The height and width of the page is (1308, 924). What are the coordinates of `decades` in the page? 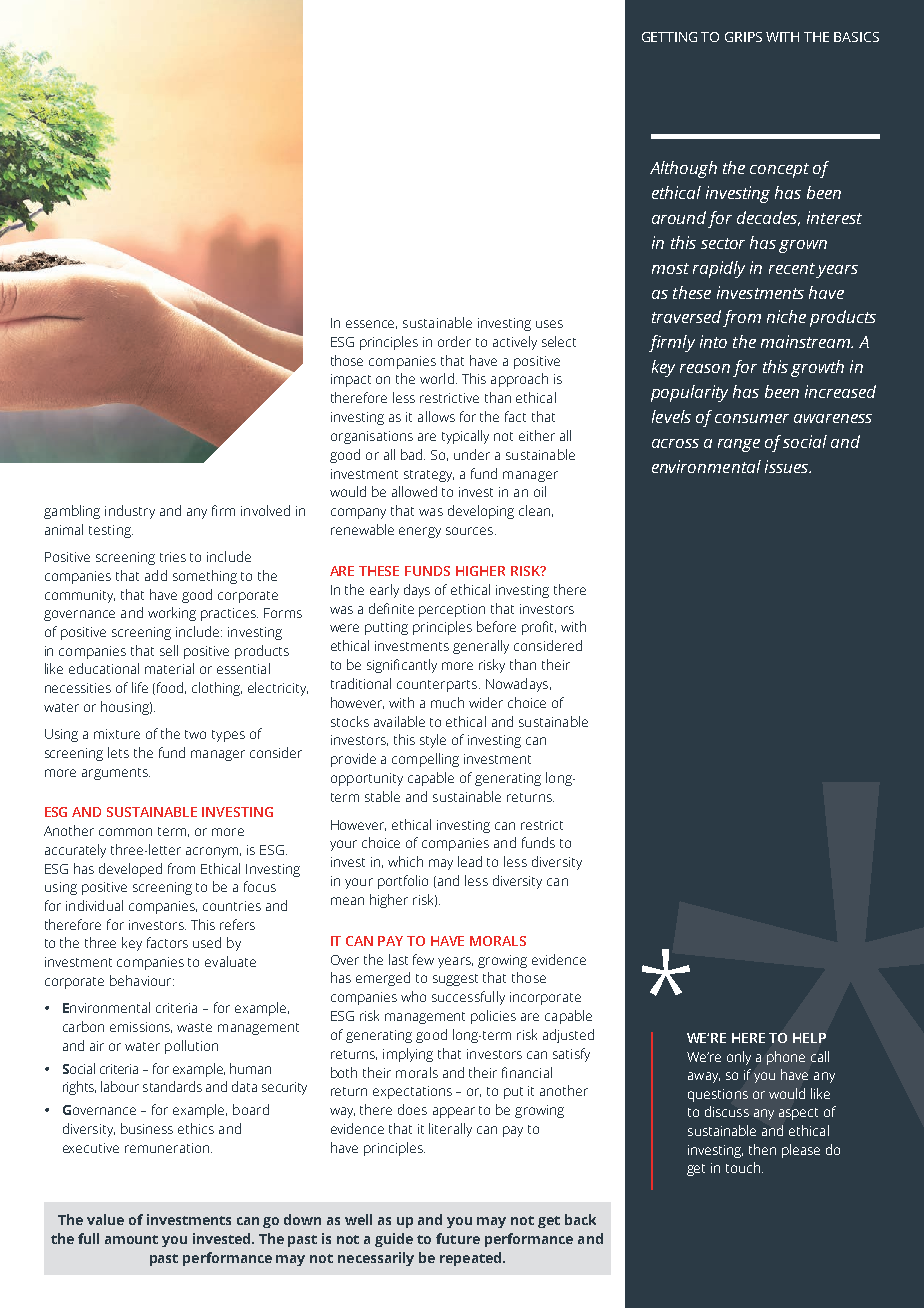 It's located at (768, 218).
